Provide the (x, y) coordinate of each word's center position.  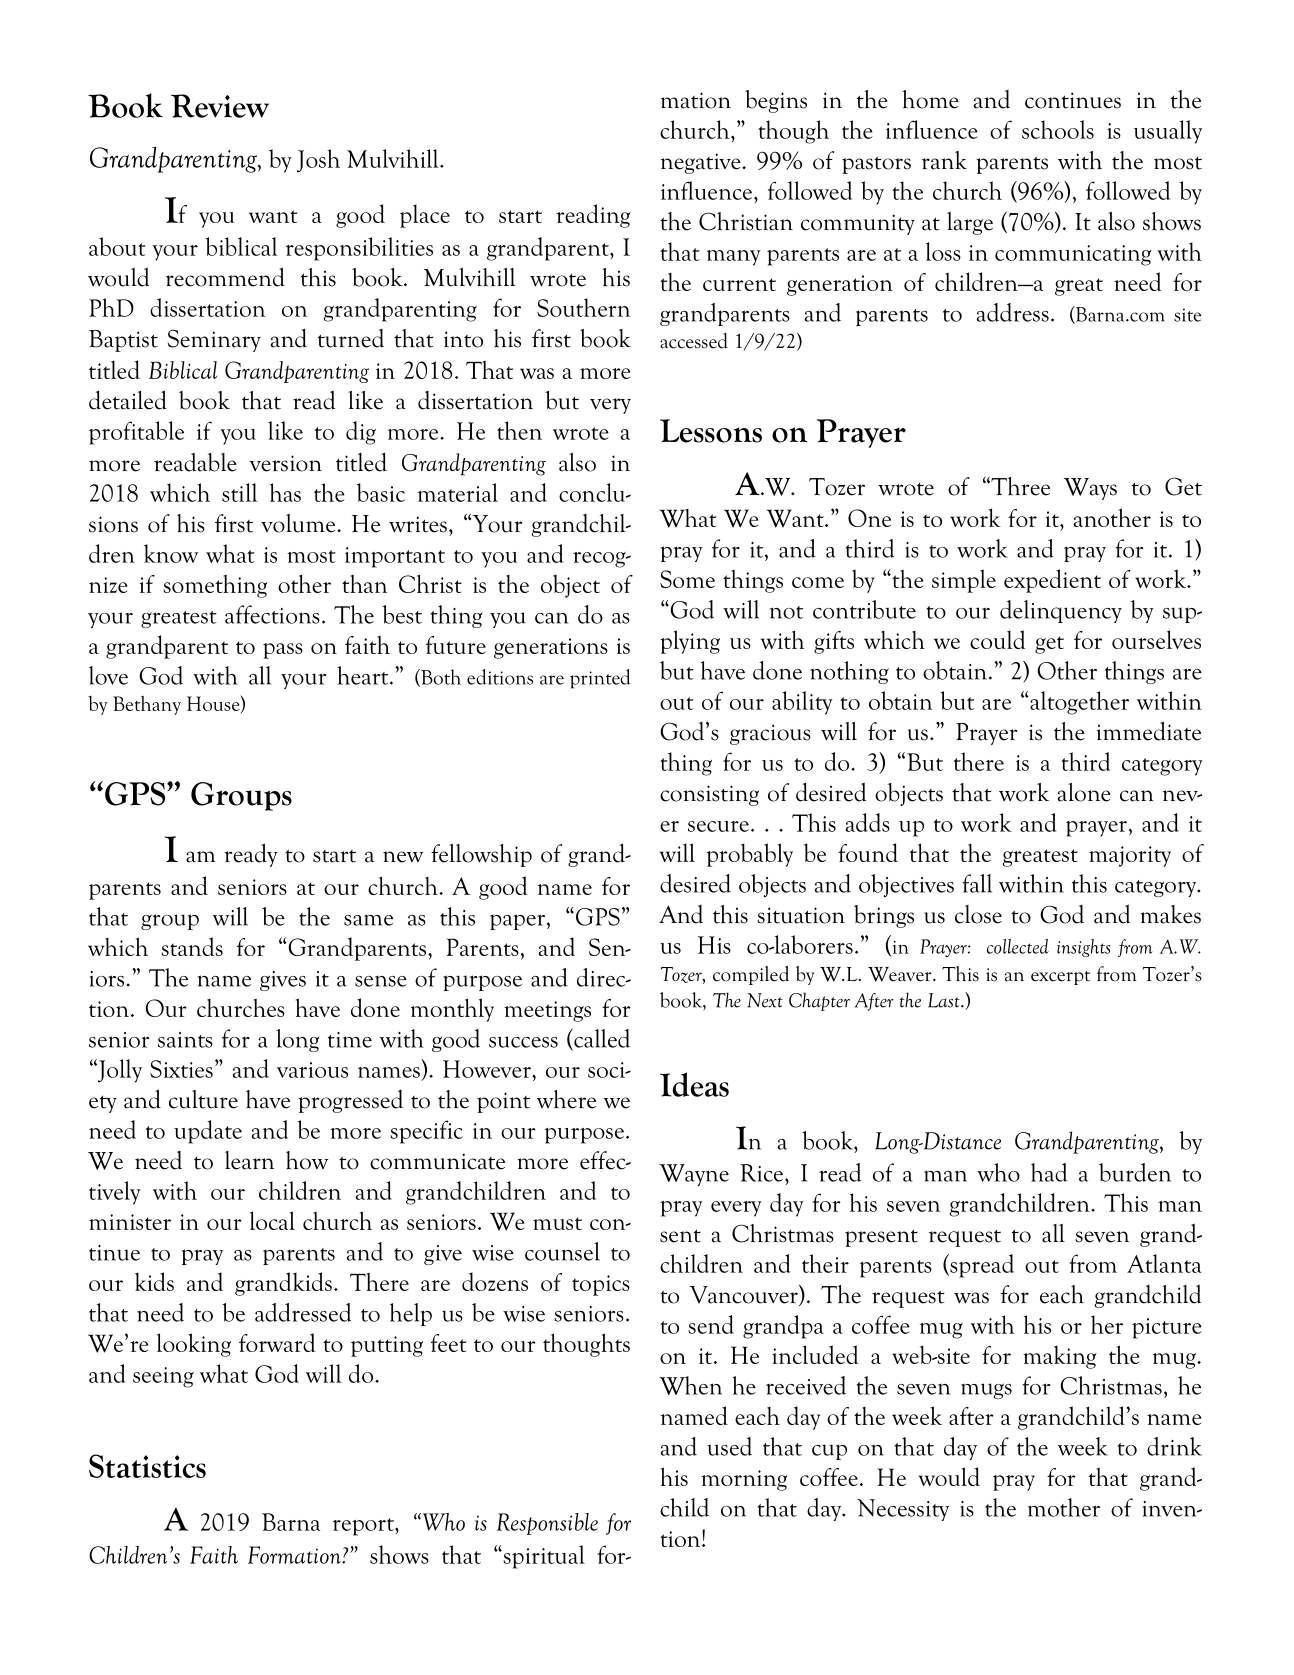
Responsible (547, 1524)
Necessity (903, 1510)
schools (1058, 129)
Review (220, 106)
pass (283, 651)
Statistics (147, 1466)
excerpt (1060, 978)
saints (185, 1040)
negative (702, 163)
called (601, 1039)
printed (600, 679)
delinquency (1061, 611)
